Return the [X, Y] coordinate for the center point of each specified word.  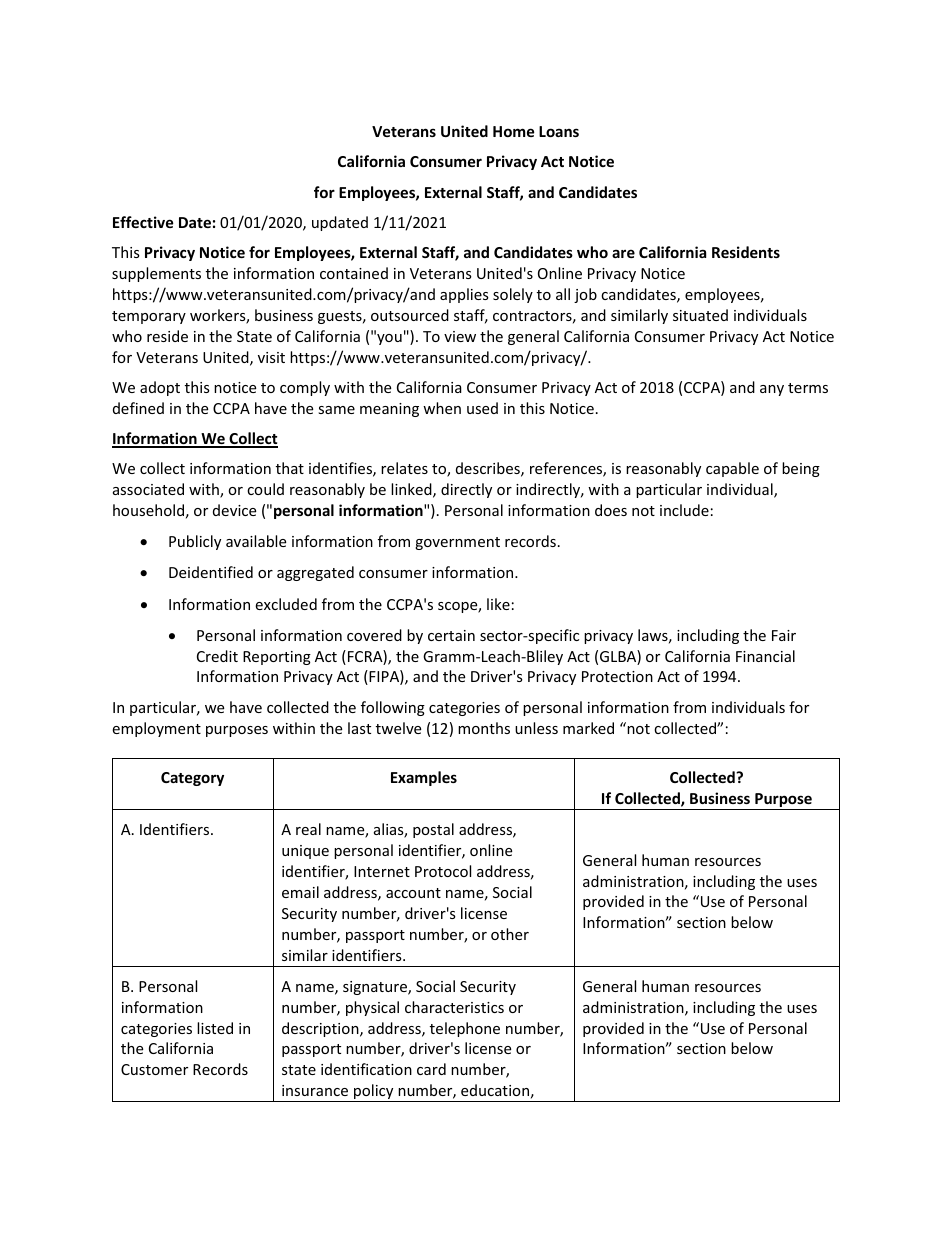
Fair [784, 635]
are [623, 253]
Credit [217, 656]
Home [514, 131]
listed [215, 1028]
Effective [143, 222]
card [431, 1069]
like [498, 604]
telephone [465, 1029]
